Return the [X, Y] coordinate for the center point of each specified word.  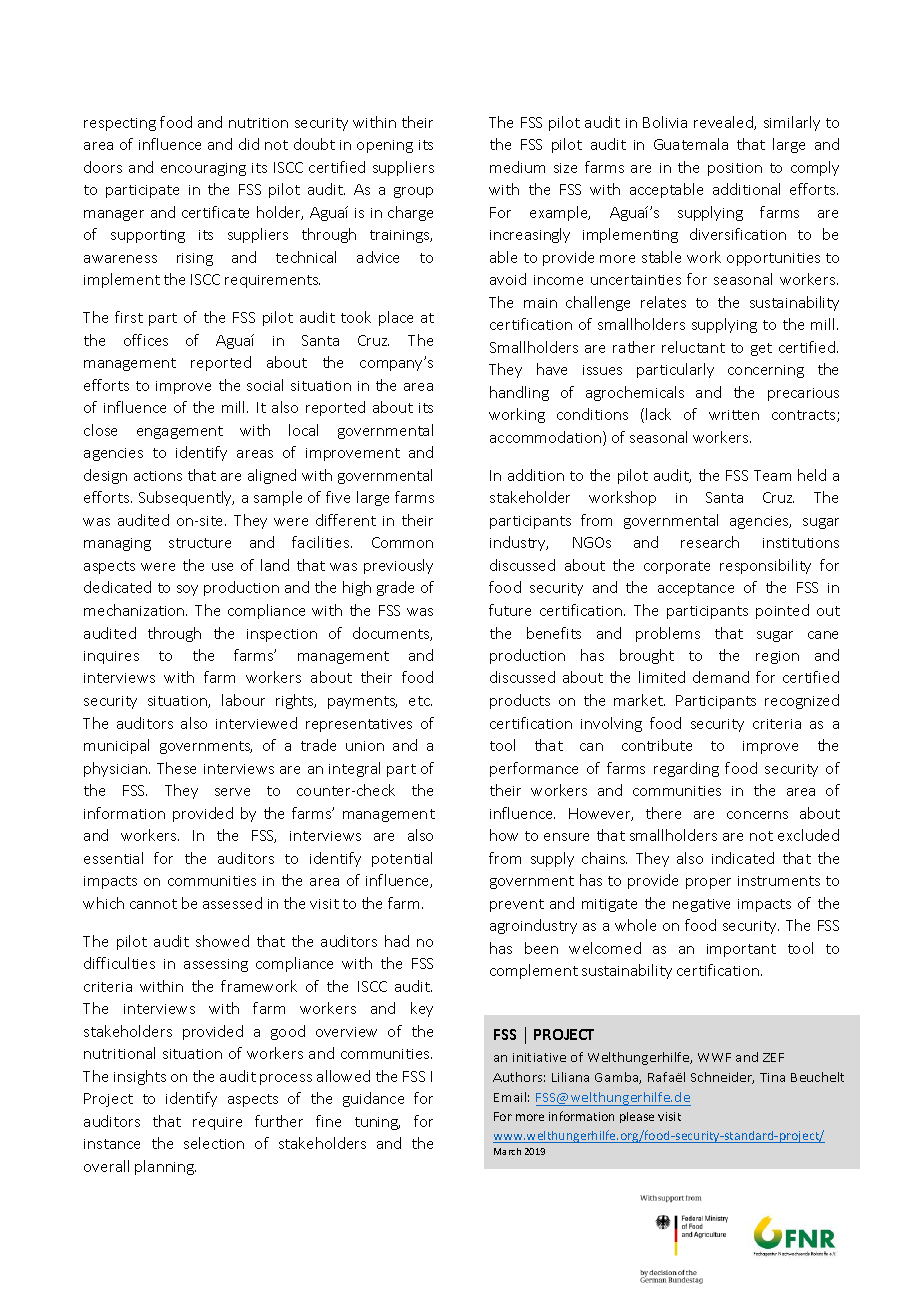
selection [214, 1143]
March [507, 1151]
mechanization [135, 610]
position [735, 169]
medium [517, 167]
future [510, 610]
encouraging [203, 169]
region [777, 657]
